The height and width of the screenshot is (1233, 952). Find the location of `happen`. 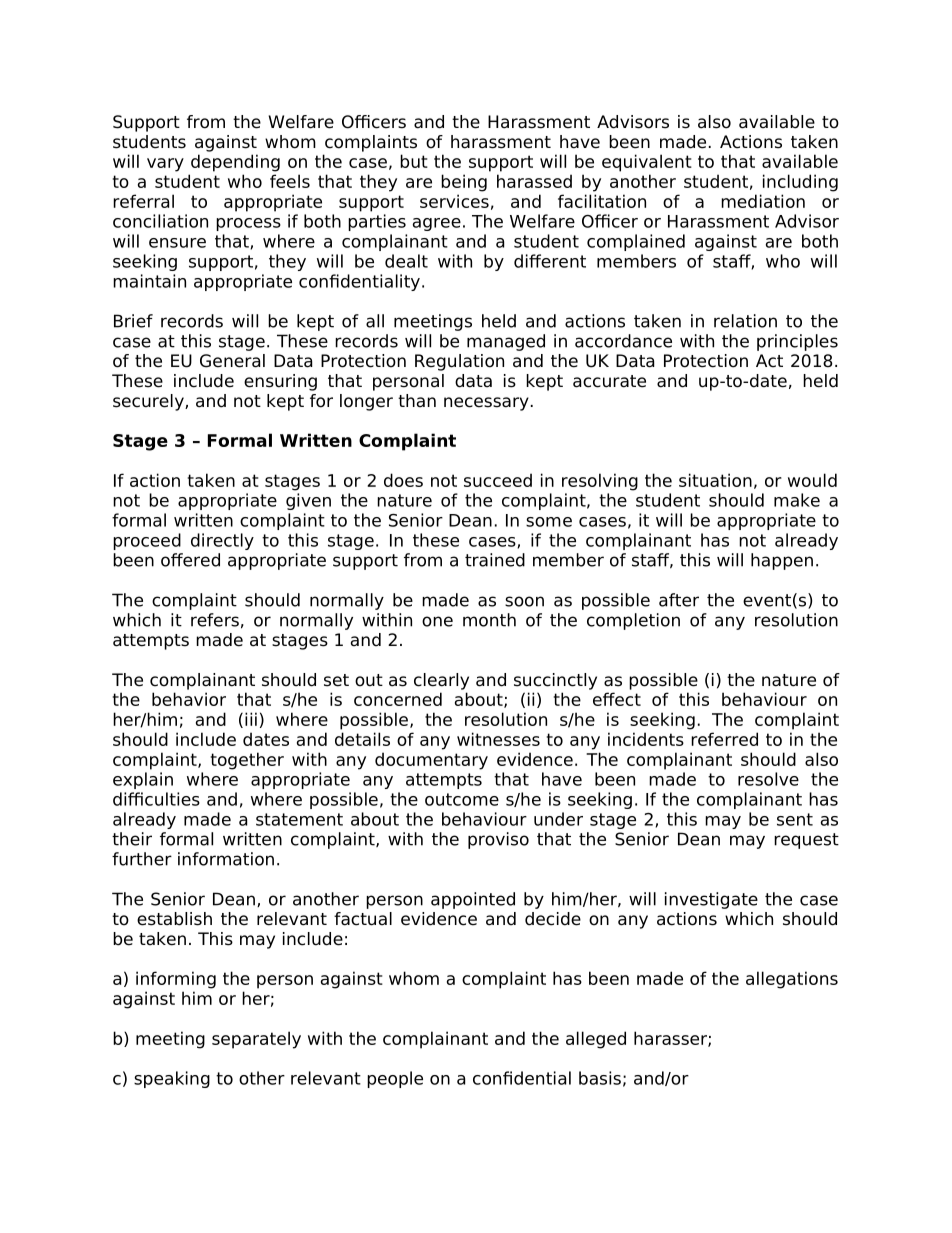

happen is located at coordinates (782, 561).
